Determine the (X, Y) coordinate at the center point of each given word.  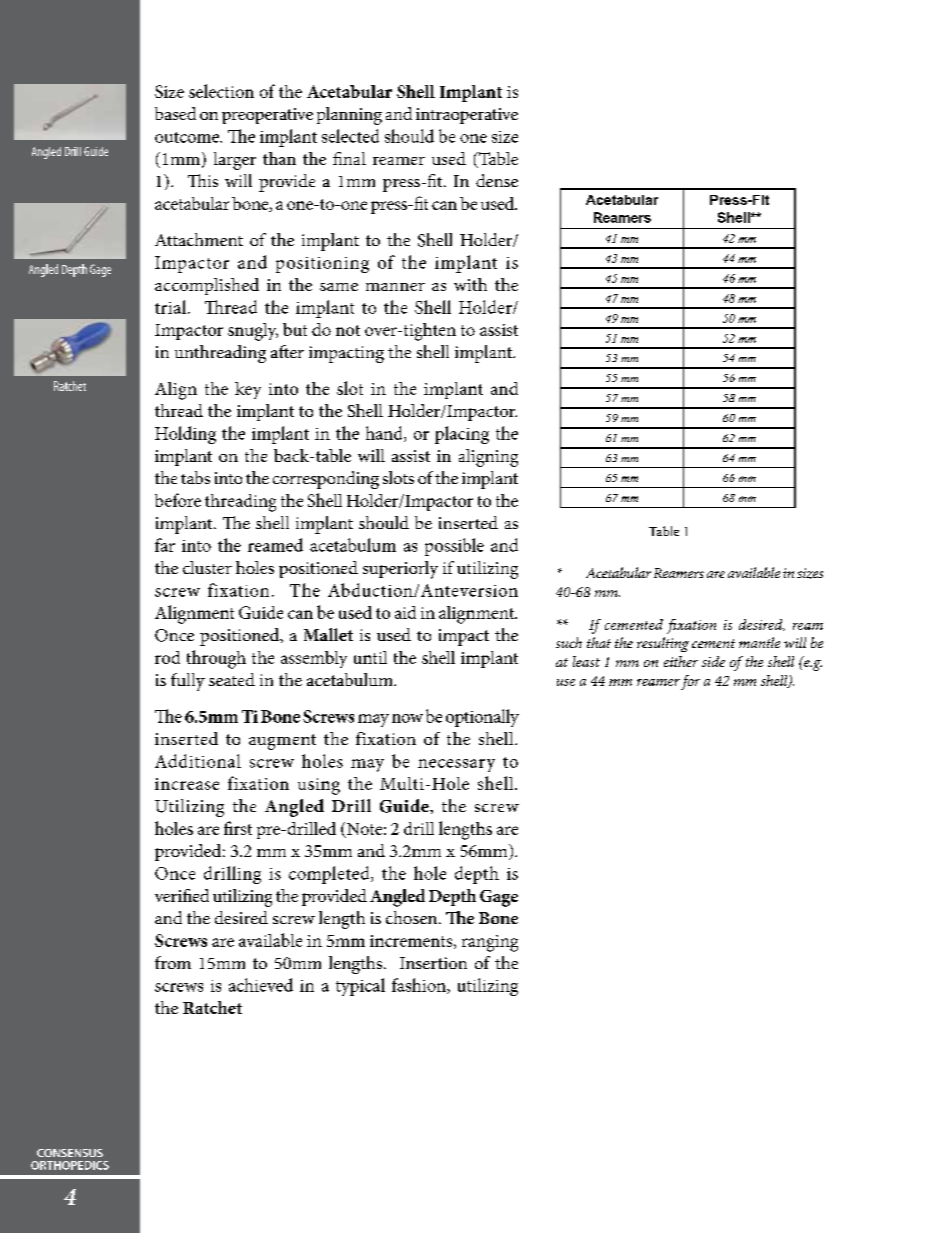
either (681, 661)
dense (497, 180)
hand (385, 434)
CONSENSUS (70, 1153)
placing (462, 435)
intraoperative (467, 116)
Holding (185, 435)
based (175, 113)
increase (187, 784)
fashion (420, 986)
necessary (456, 765)
